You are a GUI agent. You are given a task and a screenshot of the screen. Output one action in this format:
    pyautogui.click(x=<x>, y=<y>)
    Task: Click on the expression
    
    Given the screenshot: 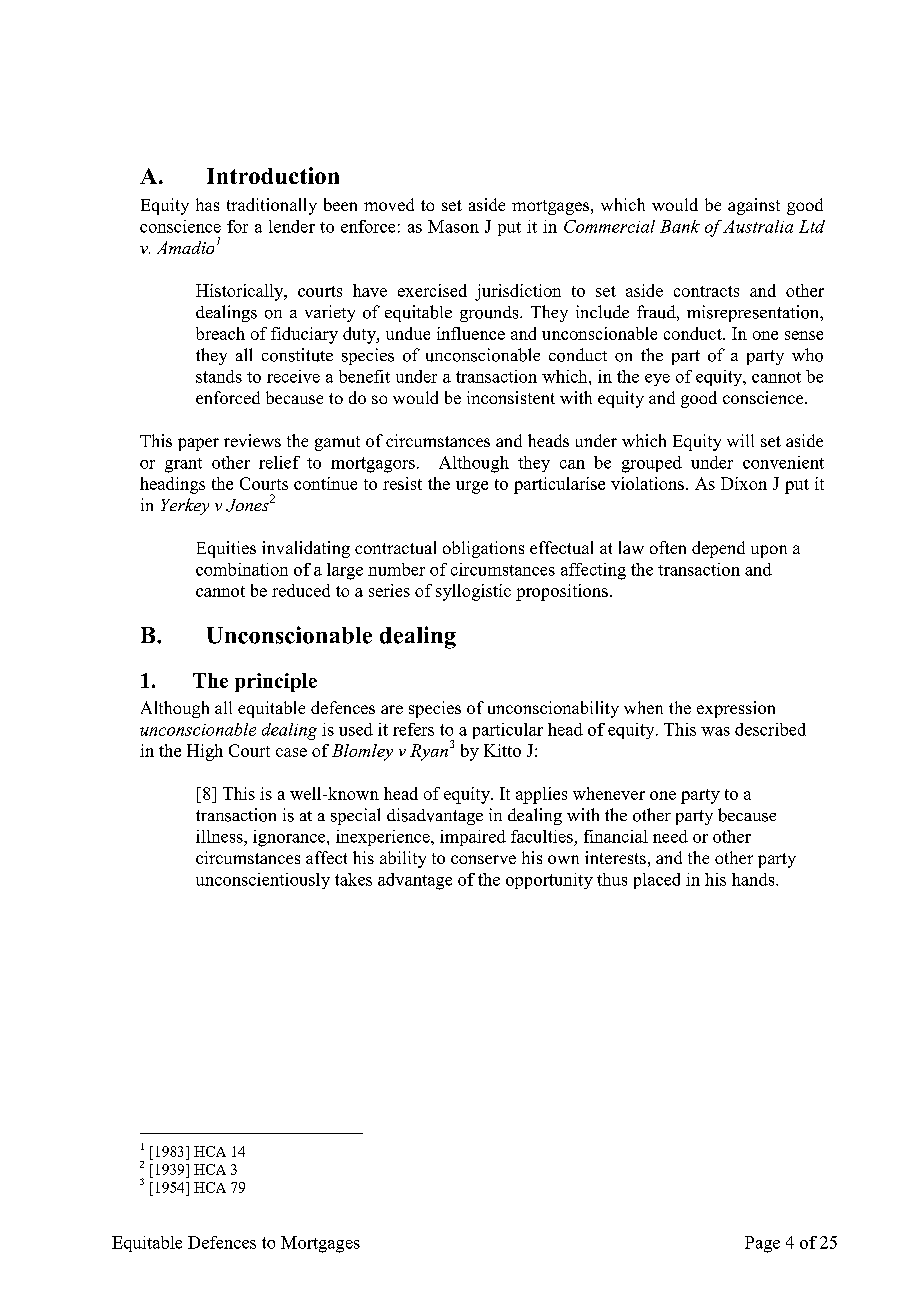 What is the action you would take?
    pyautogui.click(x=736, y=709)
